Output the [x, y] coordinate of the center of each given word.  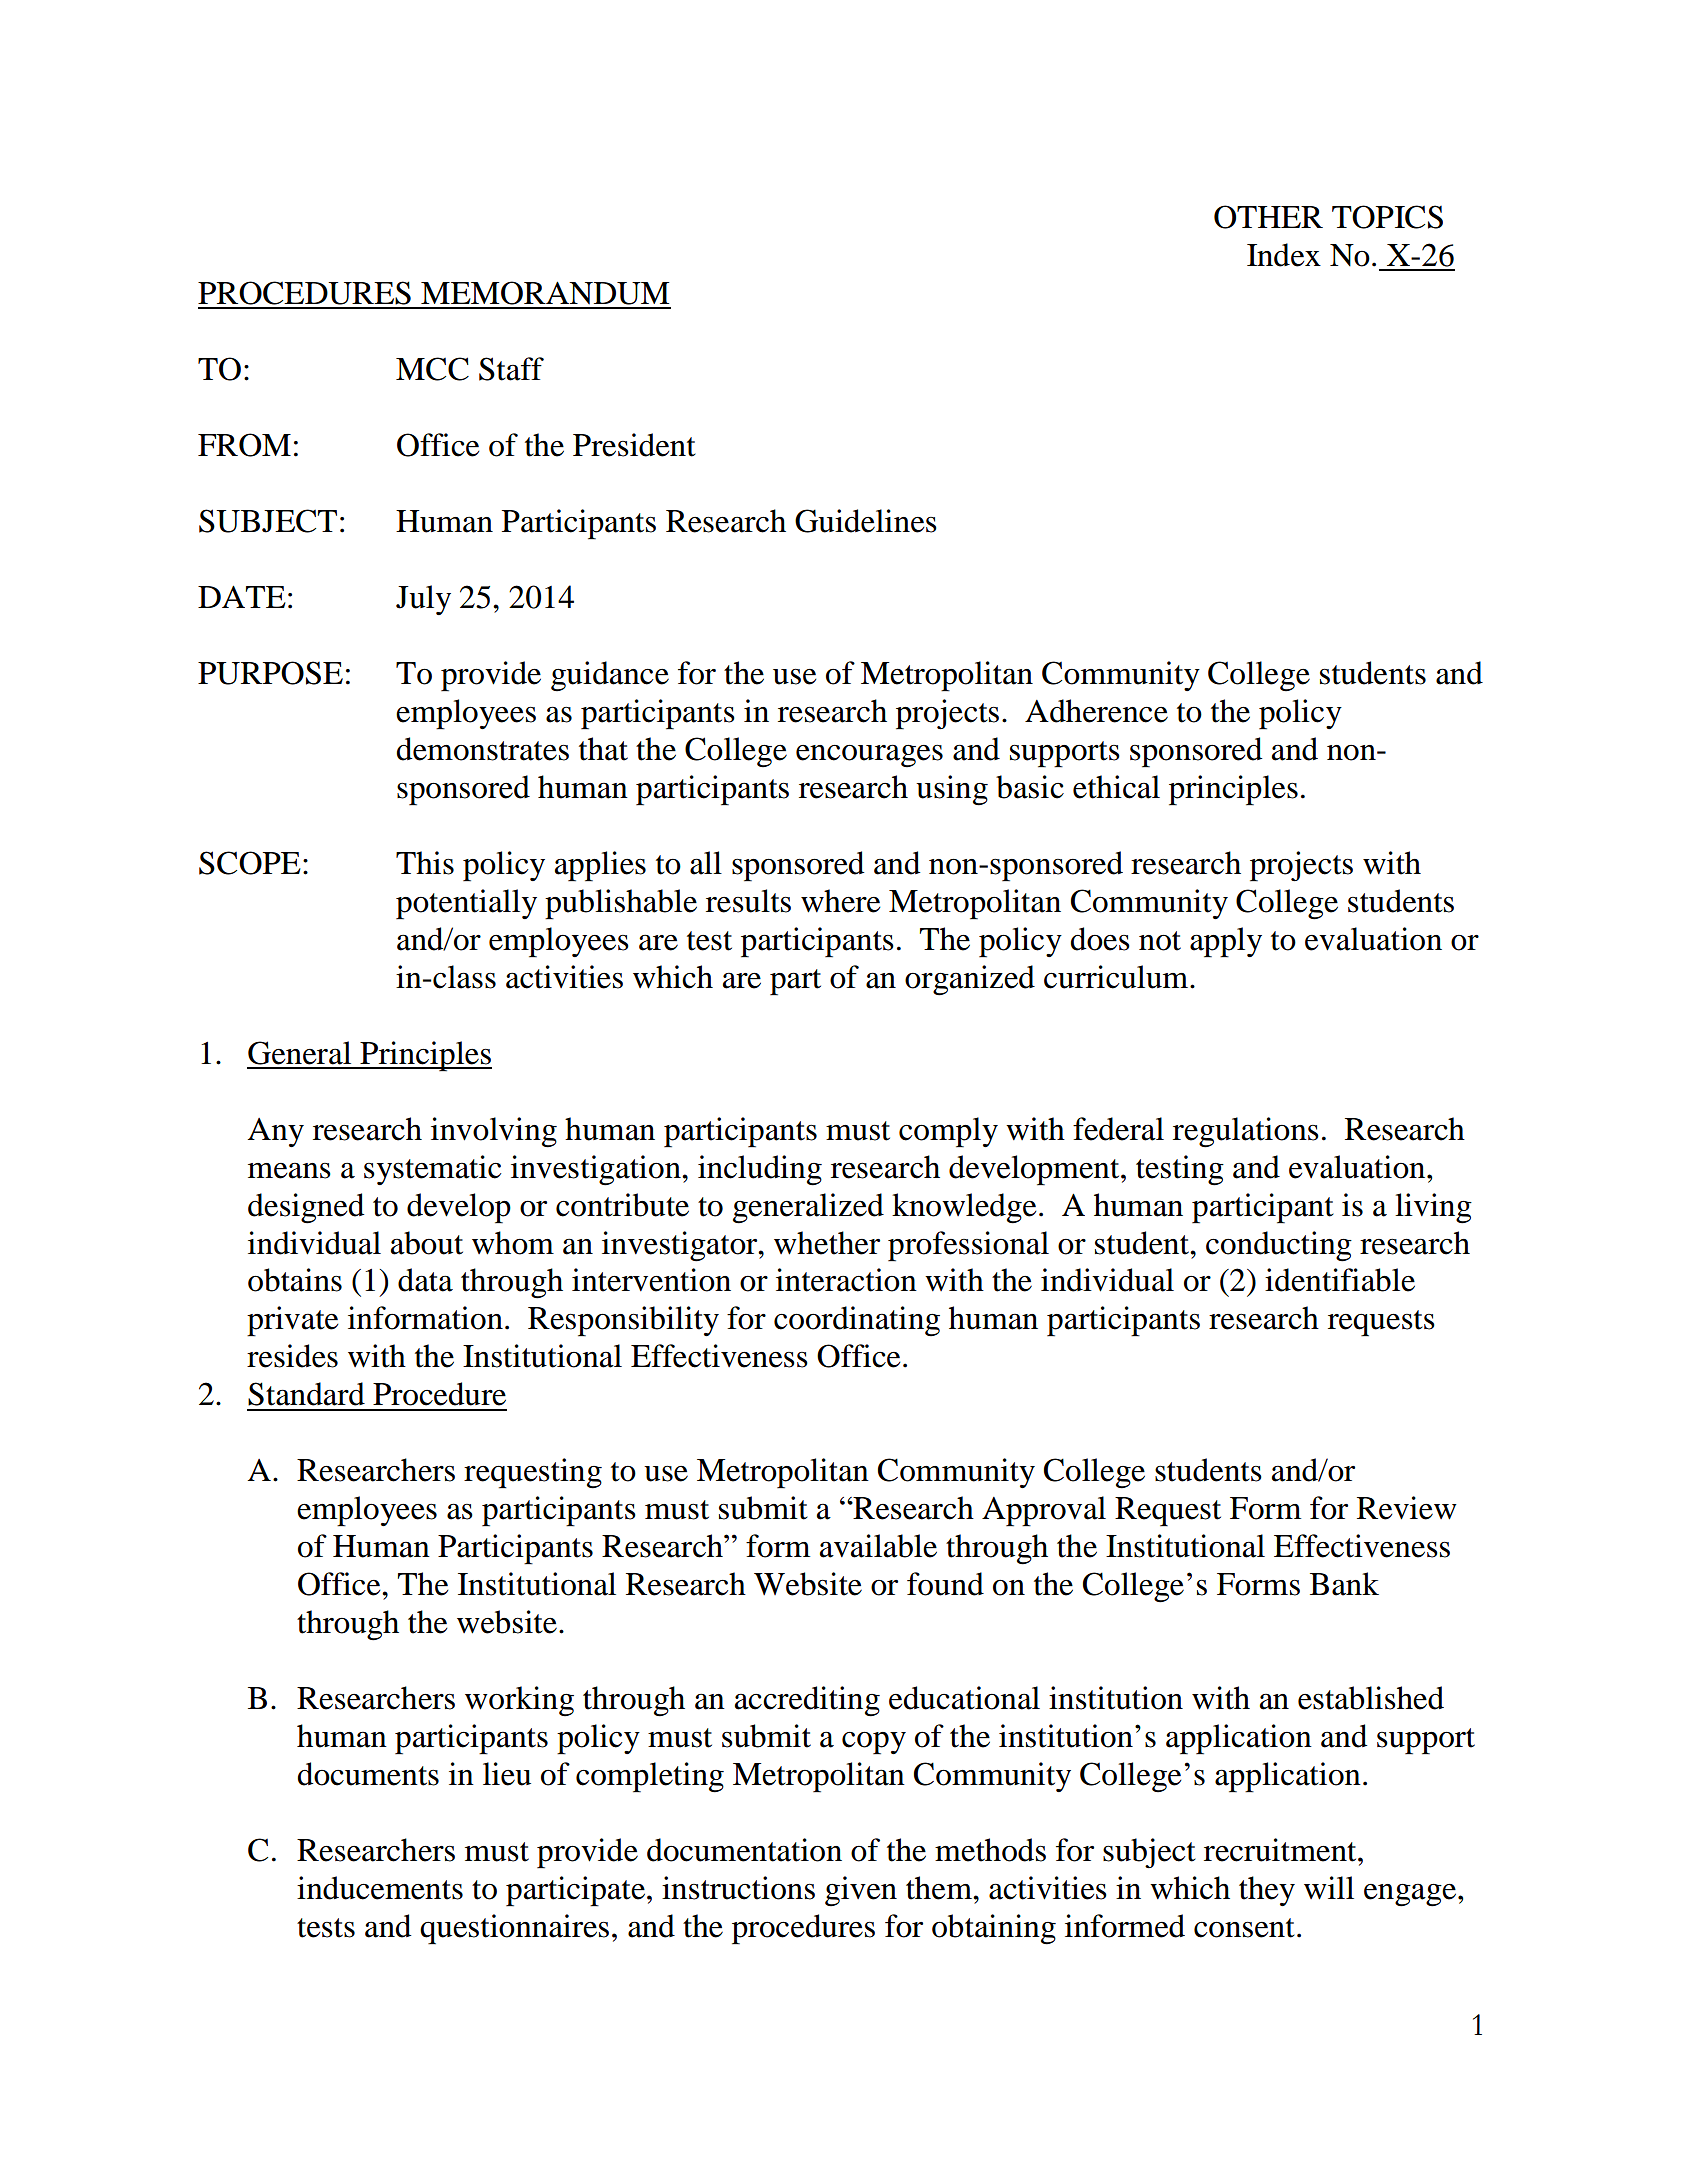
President [634, 445]
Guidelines [866, 521]
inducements [380, 1888]
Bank [1344, 1584]
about [427, 1243]
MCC [432, 369]
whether [827, 1243]
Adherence [1096, 711]
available [878, 1546]
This [425, 863]
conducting [1279, 1246]
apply [1226, 942]
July [423, 600]
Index [1284, 255]
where [840, 901]
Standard [306, 1394]
